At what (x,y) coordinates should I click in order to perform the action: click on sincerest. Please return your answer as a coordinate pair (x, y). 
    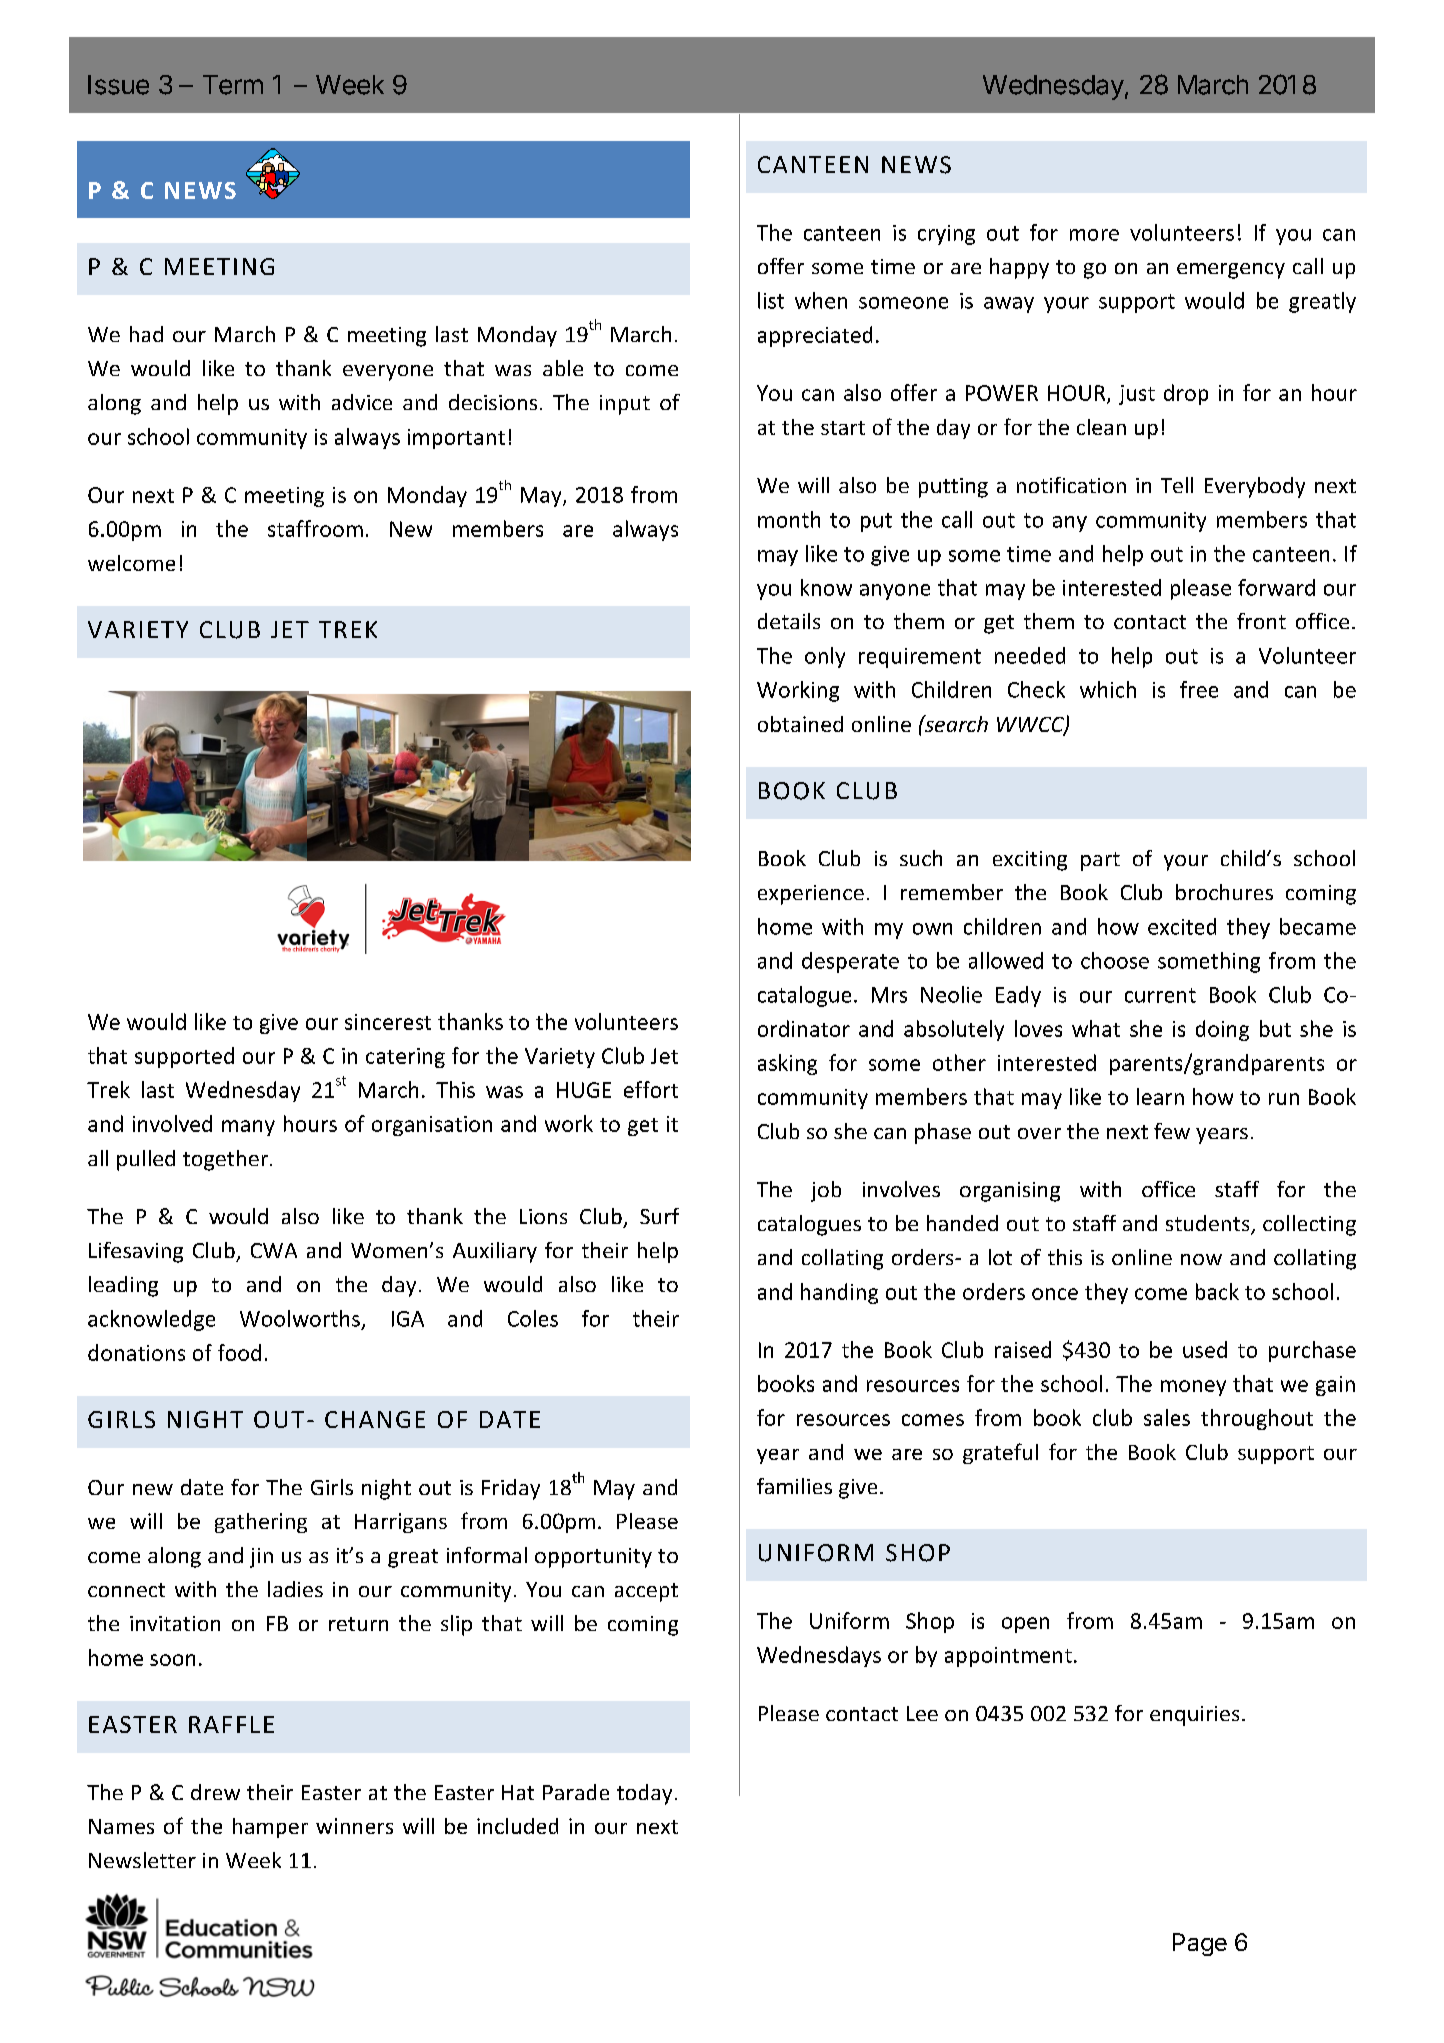
    Looking at the image, I should click on (388, 1022).
